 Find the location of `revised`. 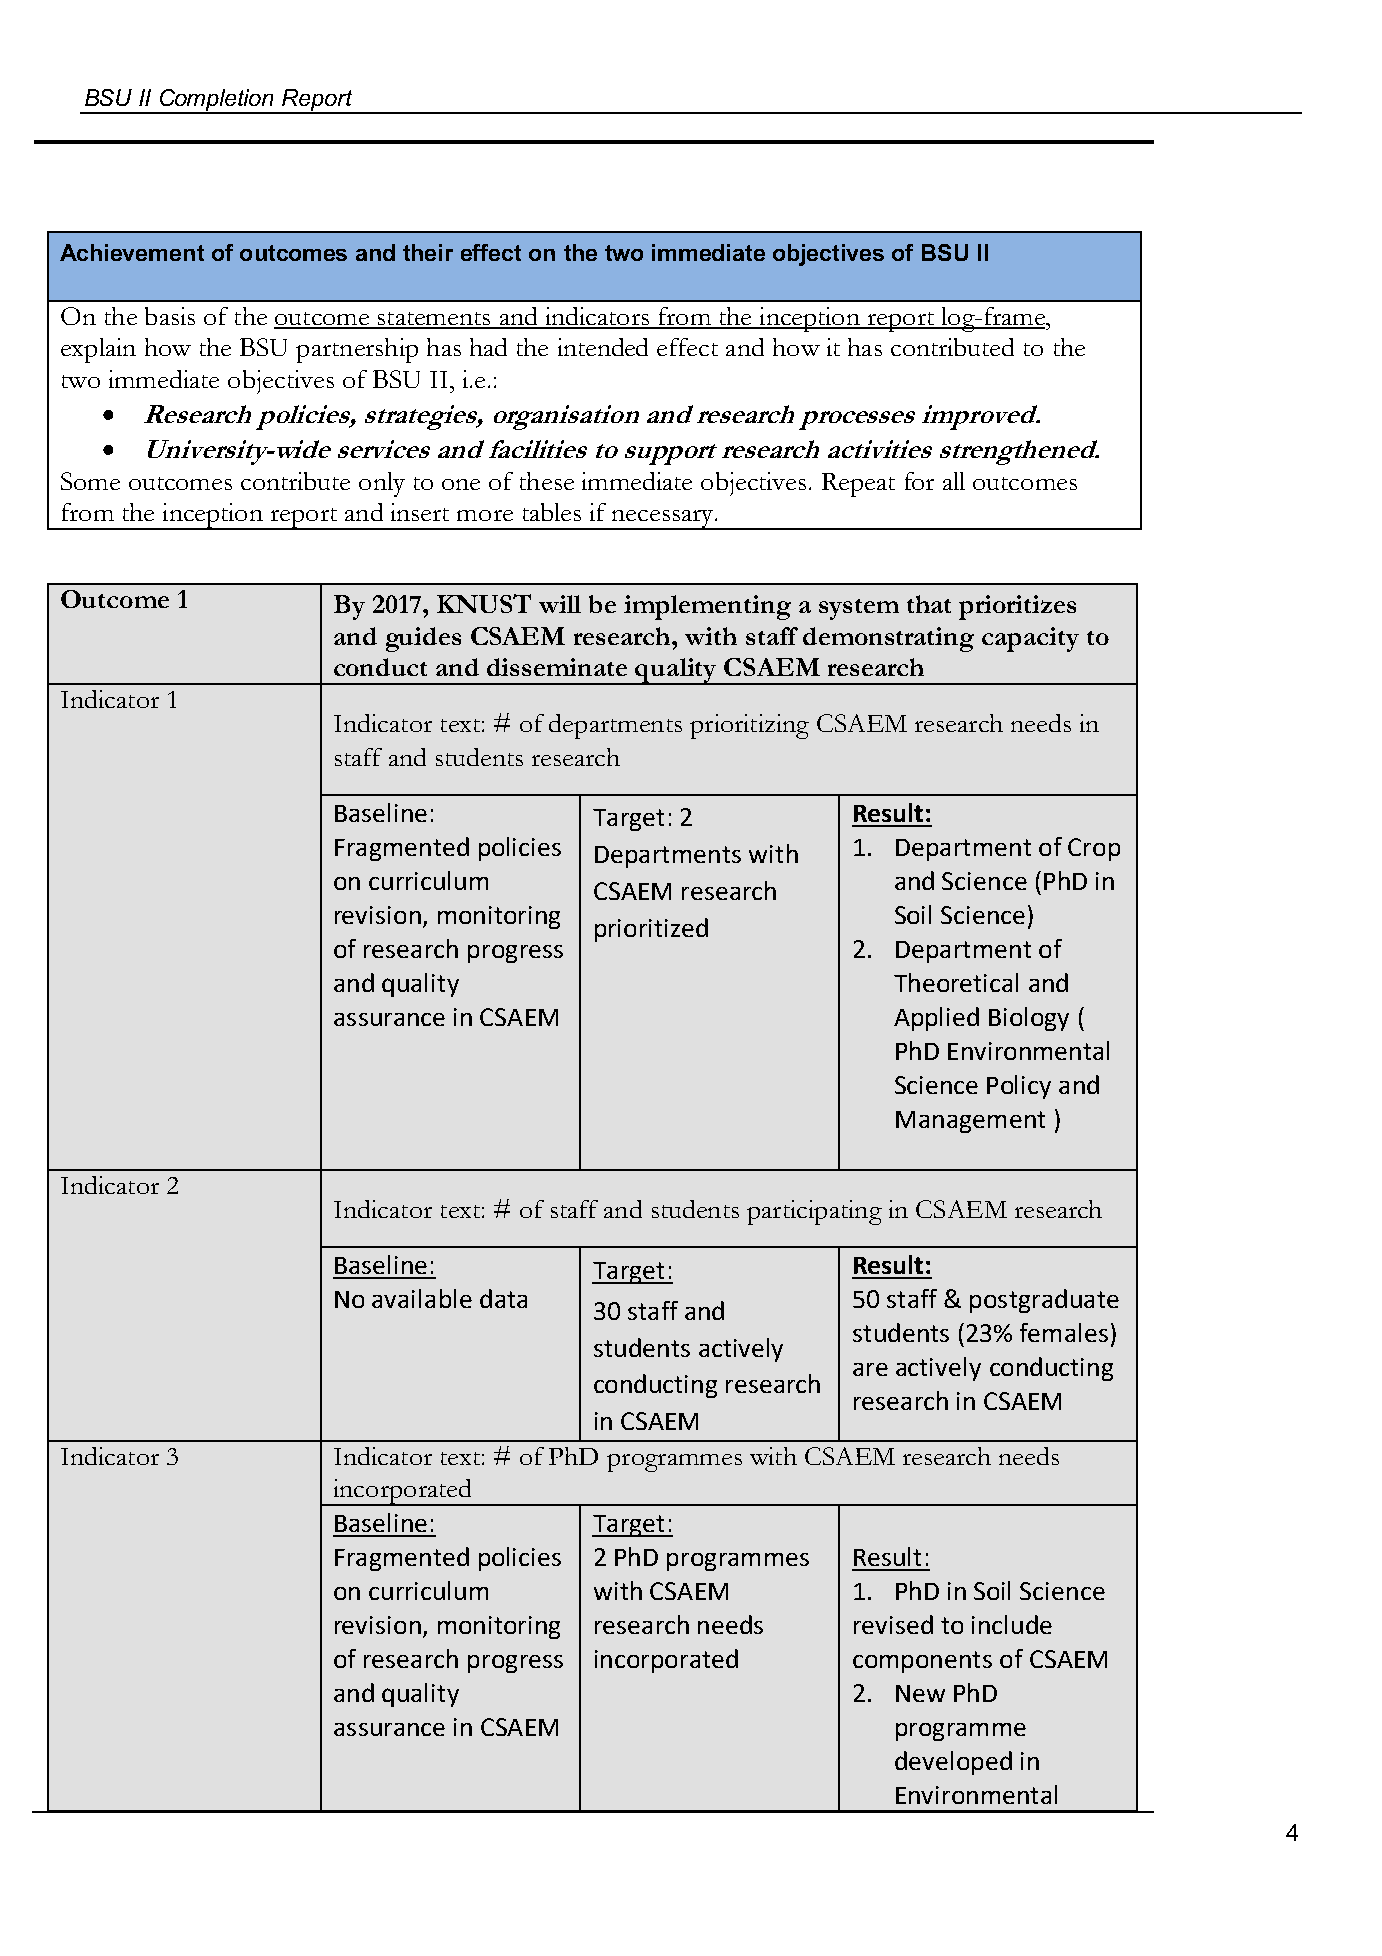

revised is located at coordinates (893, 1624).
